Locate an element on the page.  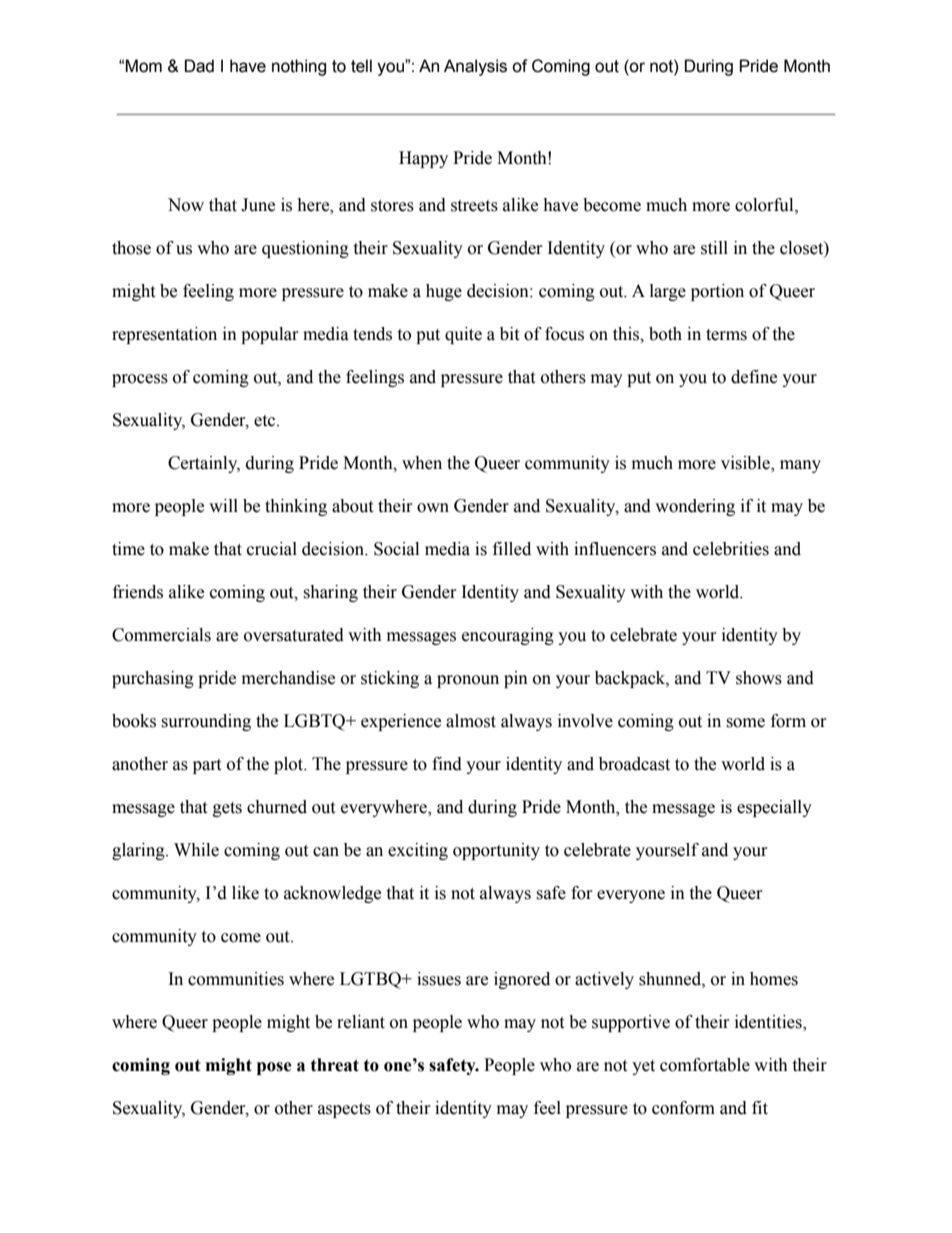
friends is located at coordinates (138, 592).
